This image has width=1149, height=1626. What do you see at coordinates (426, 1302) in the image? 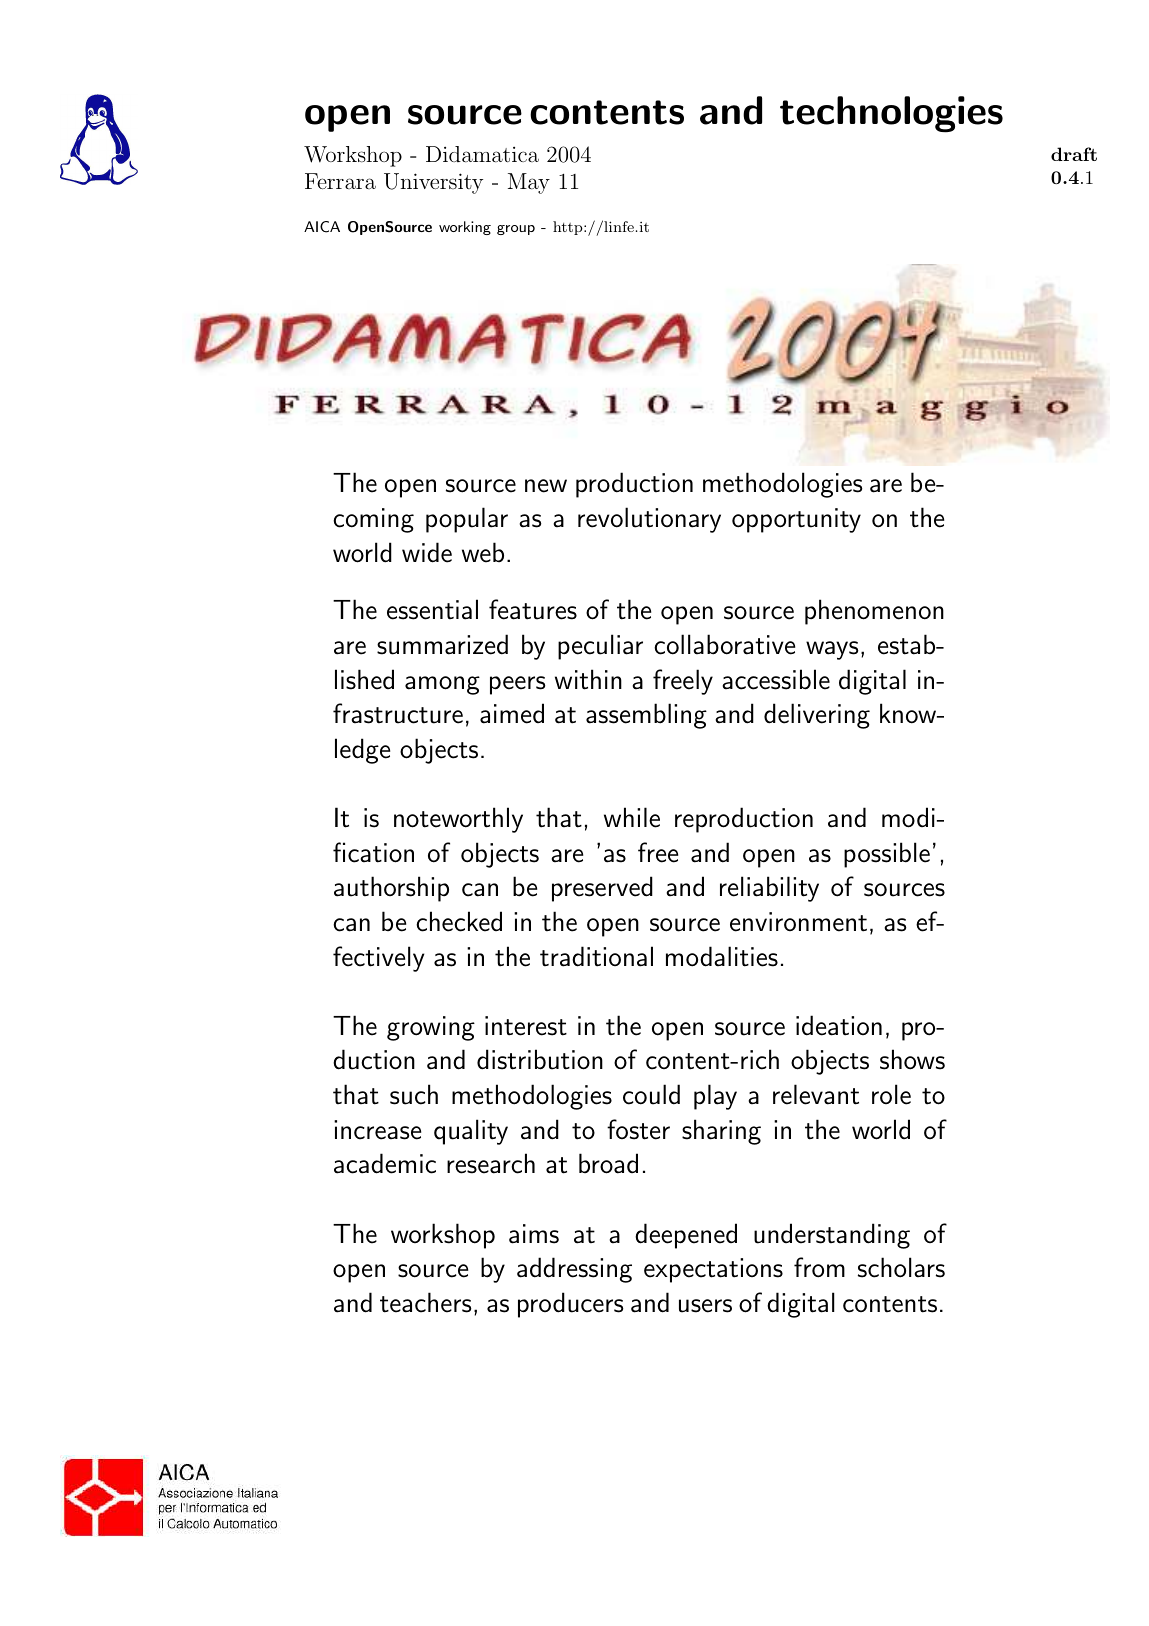
I see `teachers` at bounding box center [426, 1302].
